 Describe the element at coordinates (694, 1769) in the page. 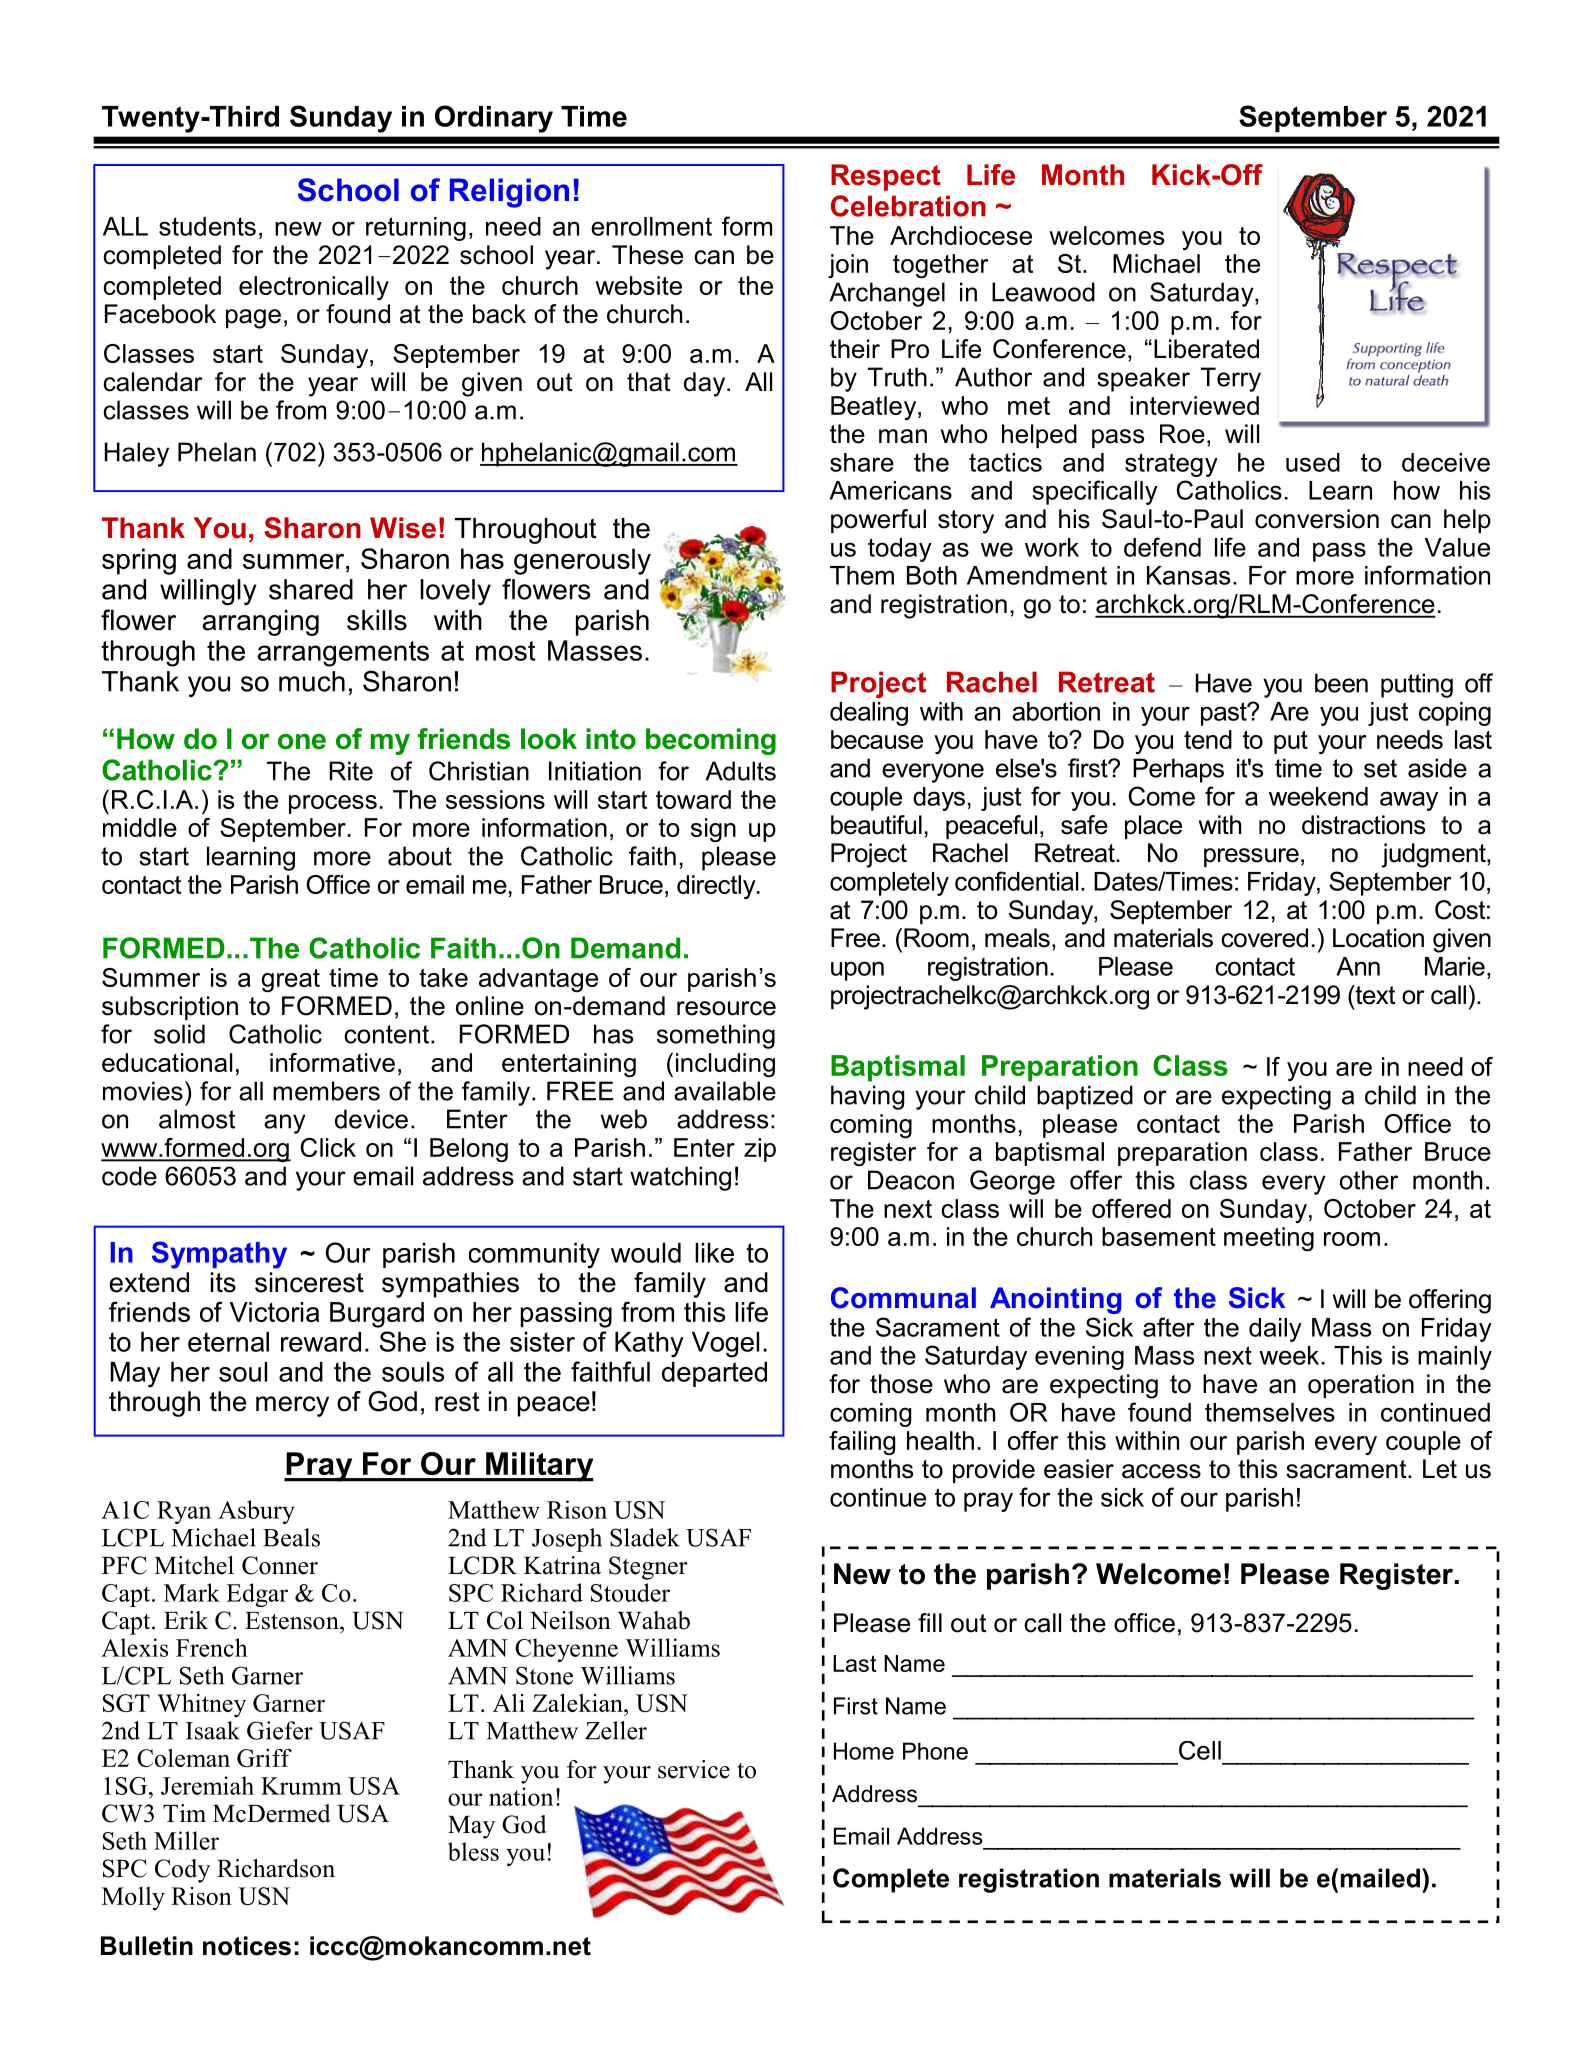

I see `service` at that location.
